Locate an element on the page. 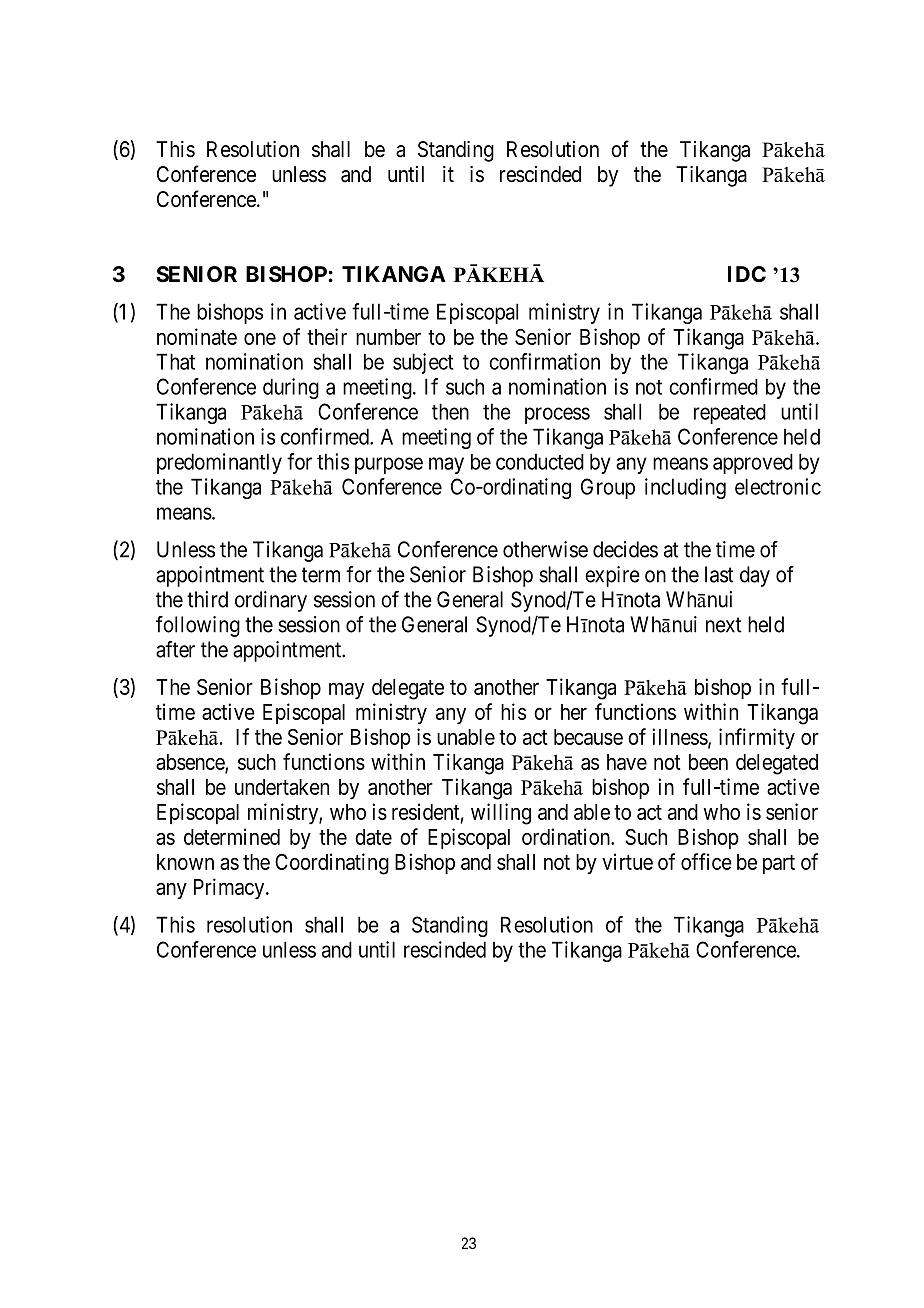 The width and height of the image is (924, 1308). otherwise is located at coordinates (545, 549).
